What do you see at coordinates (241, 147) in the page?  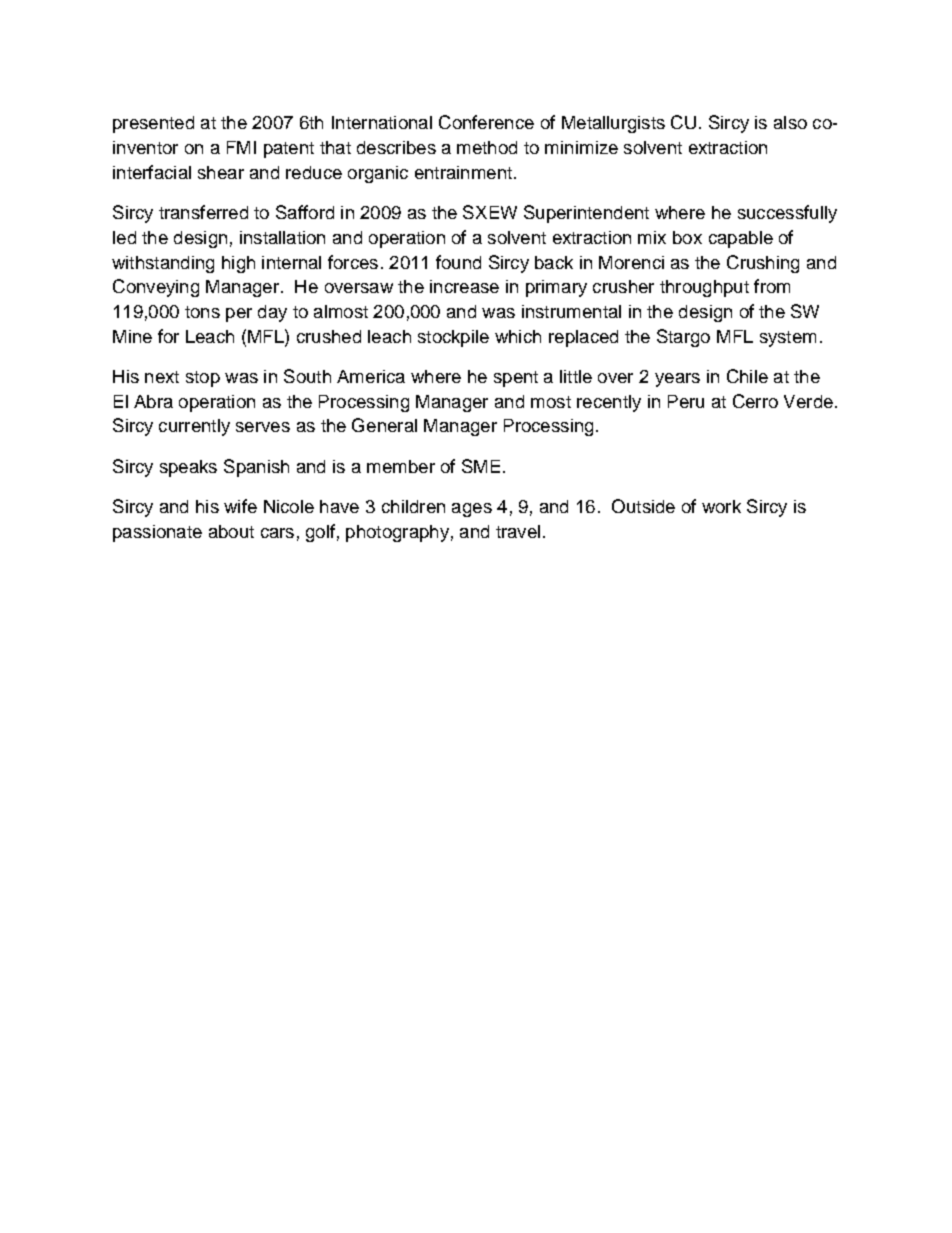 I see `FMI` at bounding box center [241, 147].
